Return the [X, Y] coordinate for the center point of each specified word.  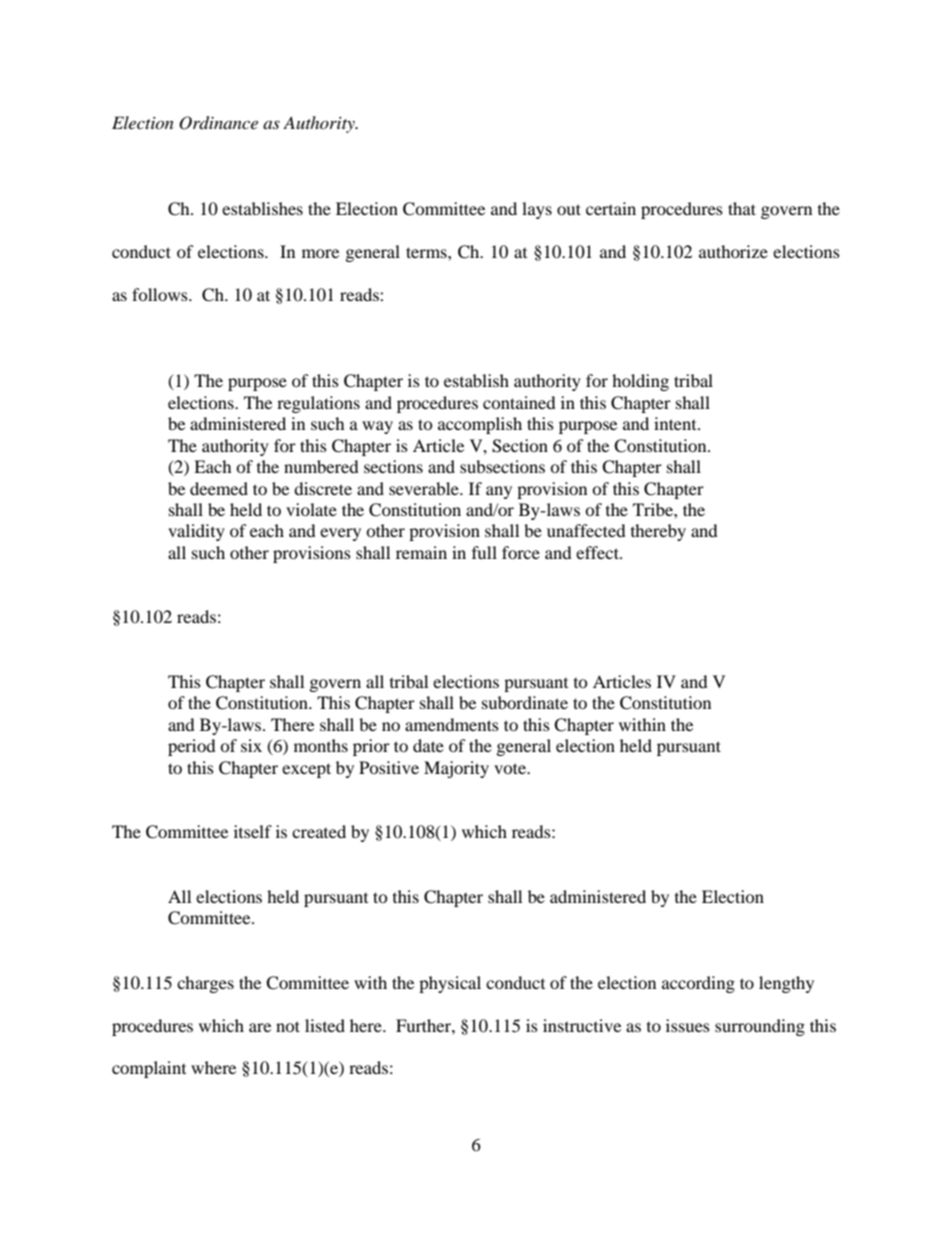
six [251, 745]
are [260, 1027]
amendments [452, 724]
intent [676, 423]
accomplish [480, 425]
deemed [219, 488]
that [742, 208]
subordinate [525, 702]
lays [537, 210]
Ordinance [218, 123]
